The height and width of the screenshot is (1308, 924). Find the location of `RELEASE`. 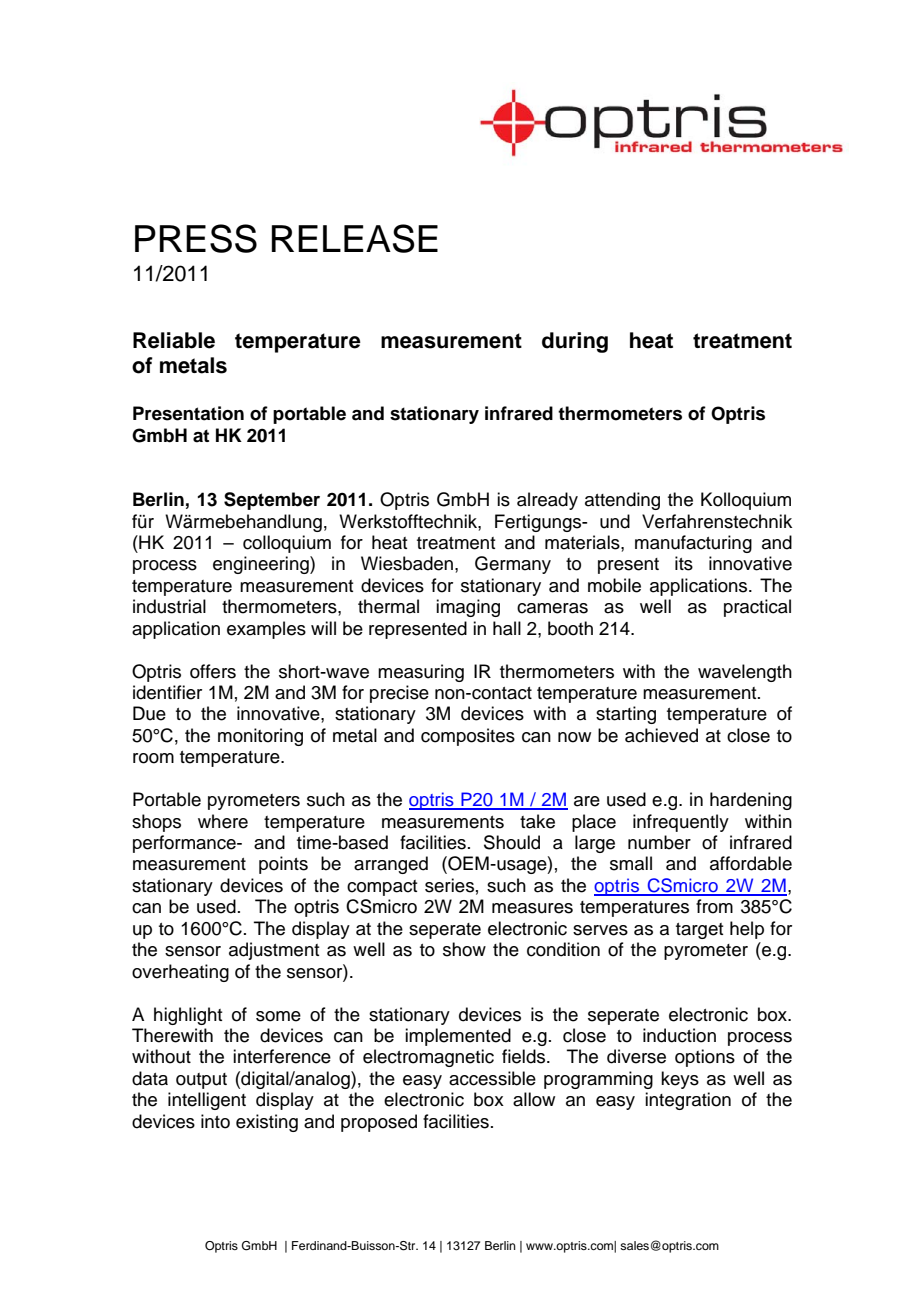

RELEASE is located at coordinates (355, 238).
